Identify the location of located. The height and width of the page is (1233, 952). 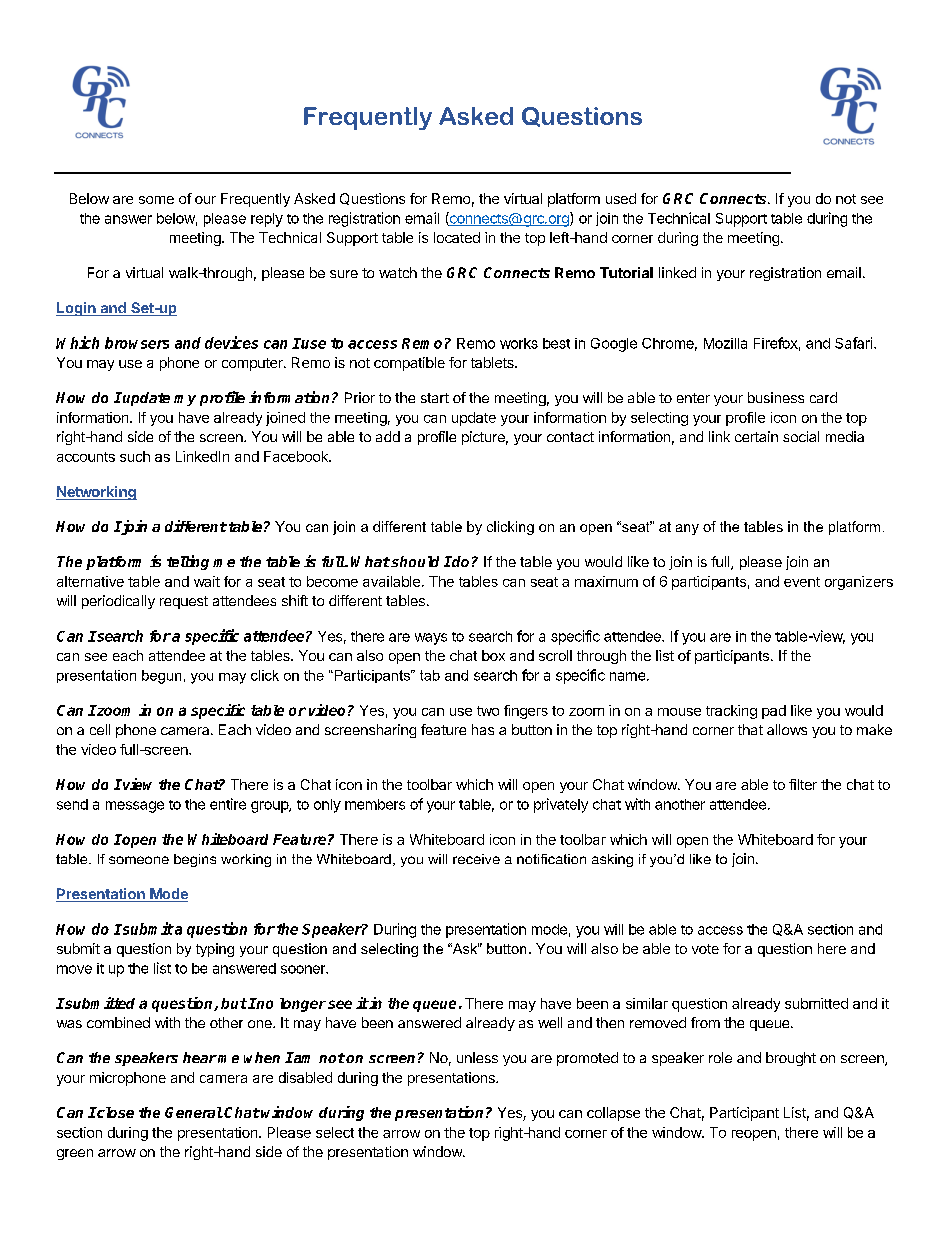
(457, 237).
